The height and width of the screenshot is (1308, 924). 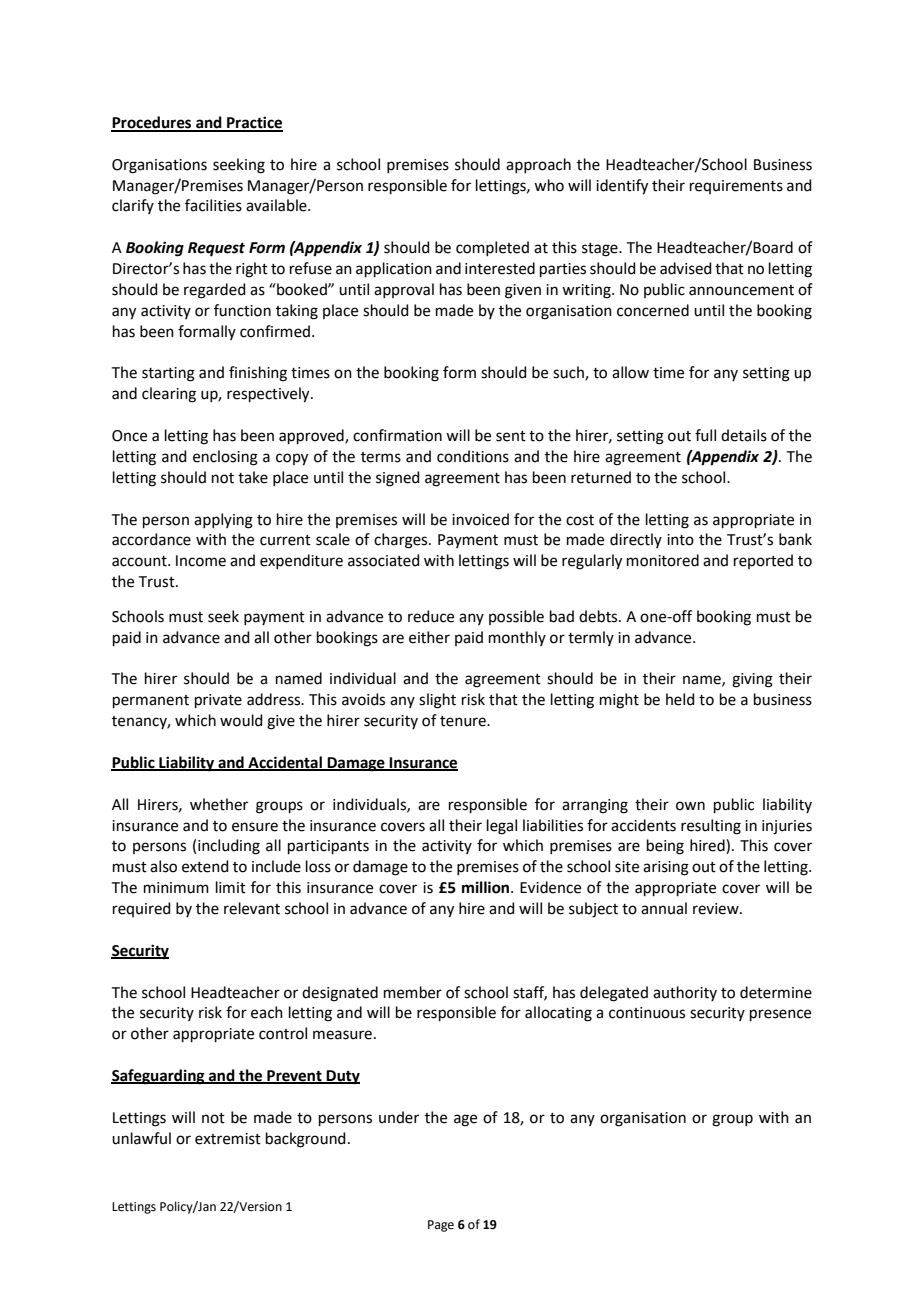 What do you see at coordinates (717, 909) in the screenshot?
I see `review` at bounding box center [717, 909].
